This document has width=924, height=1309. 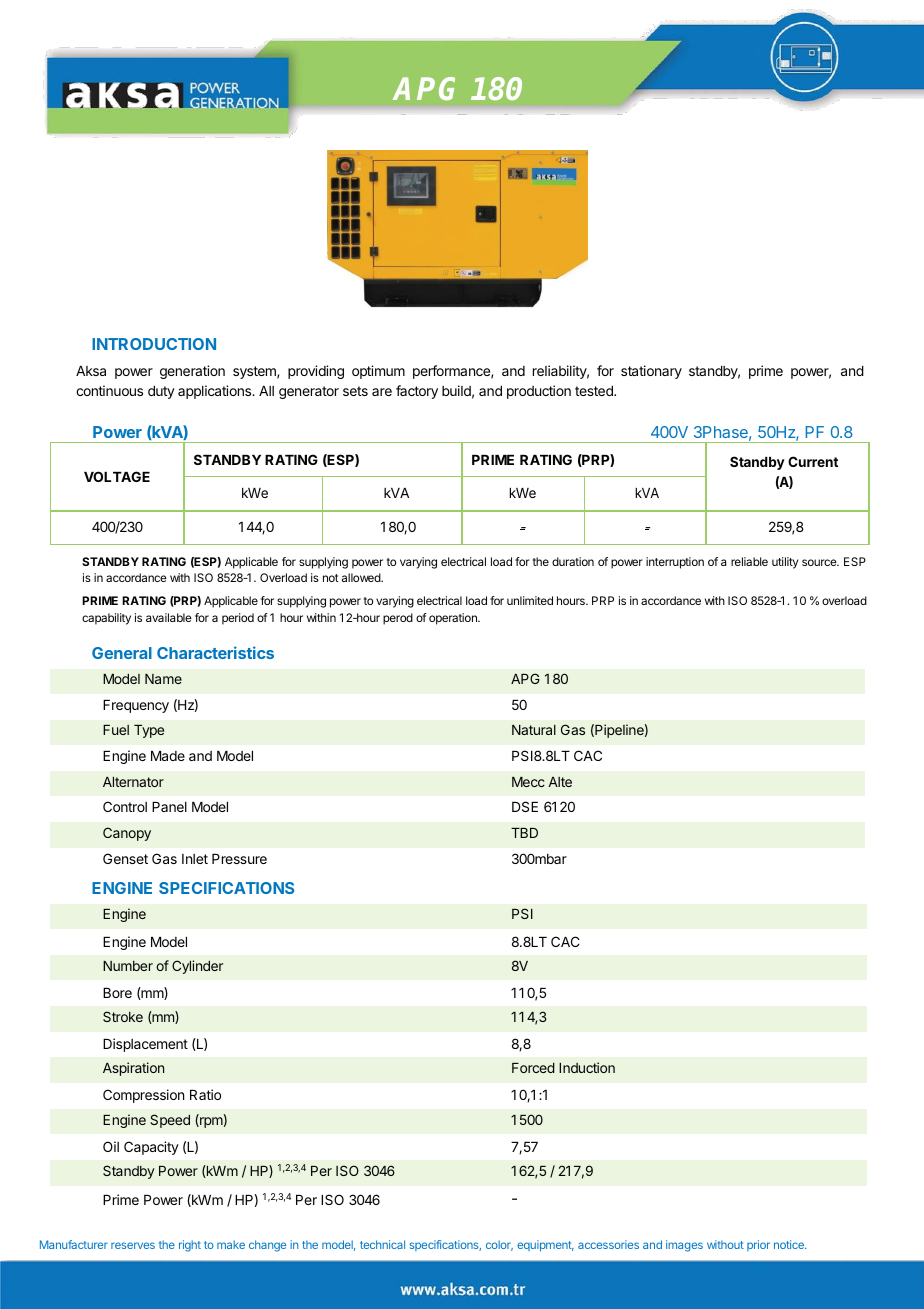 I want to click on General, so click(x=122, y=653).
